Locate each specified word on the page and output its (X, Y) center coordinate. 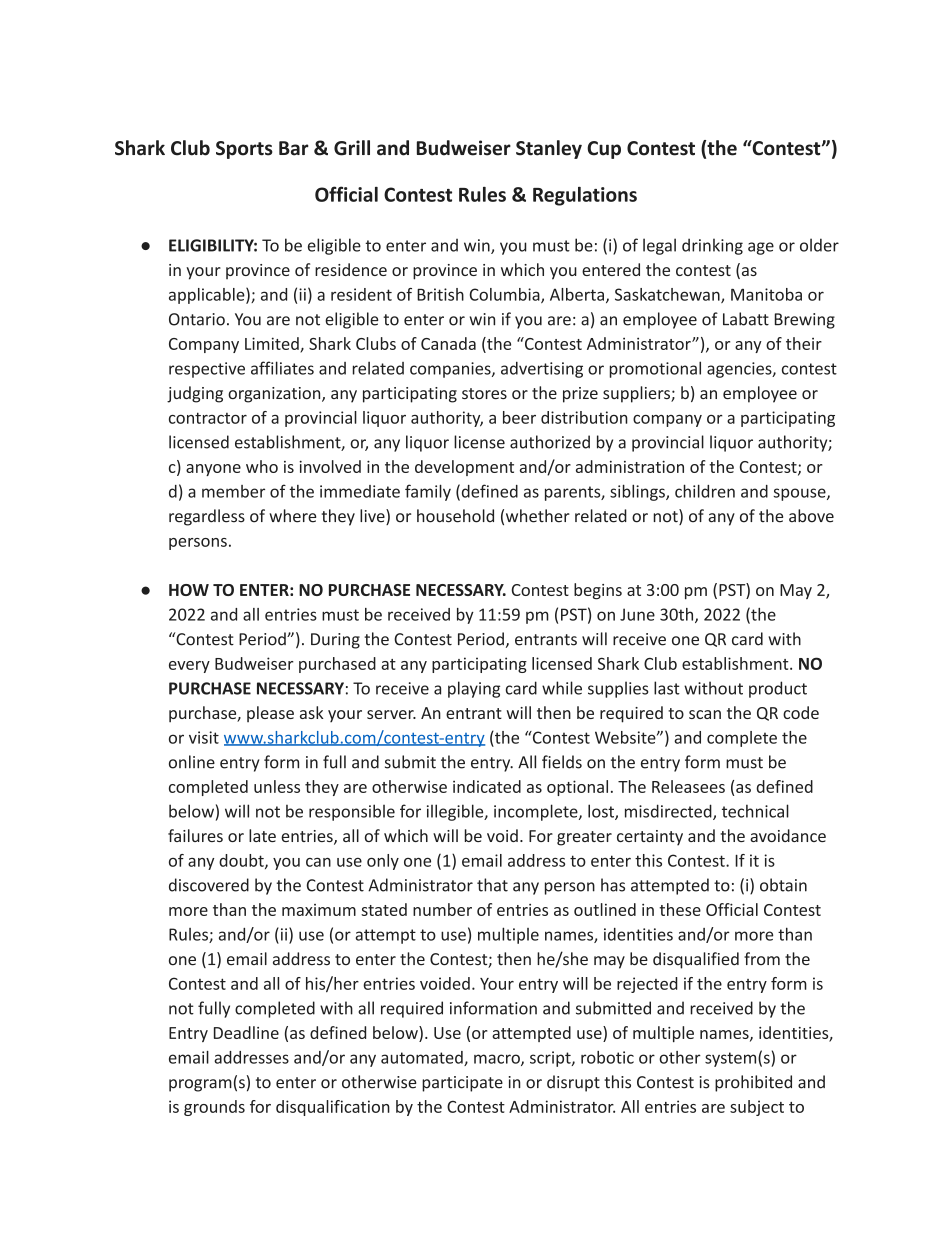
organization (275, 395)
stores (484, 393)
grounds (214, 1108)
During (335, 641)
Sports (244, 150)
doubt (242, 861)
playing (474, 689)
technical (755, 811)
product (778, 689)
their (804, 343)
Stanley (549, 149)
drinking (712, 246)
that (492, 885)
